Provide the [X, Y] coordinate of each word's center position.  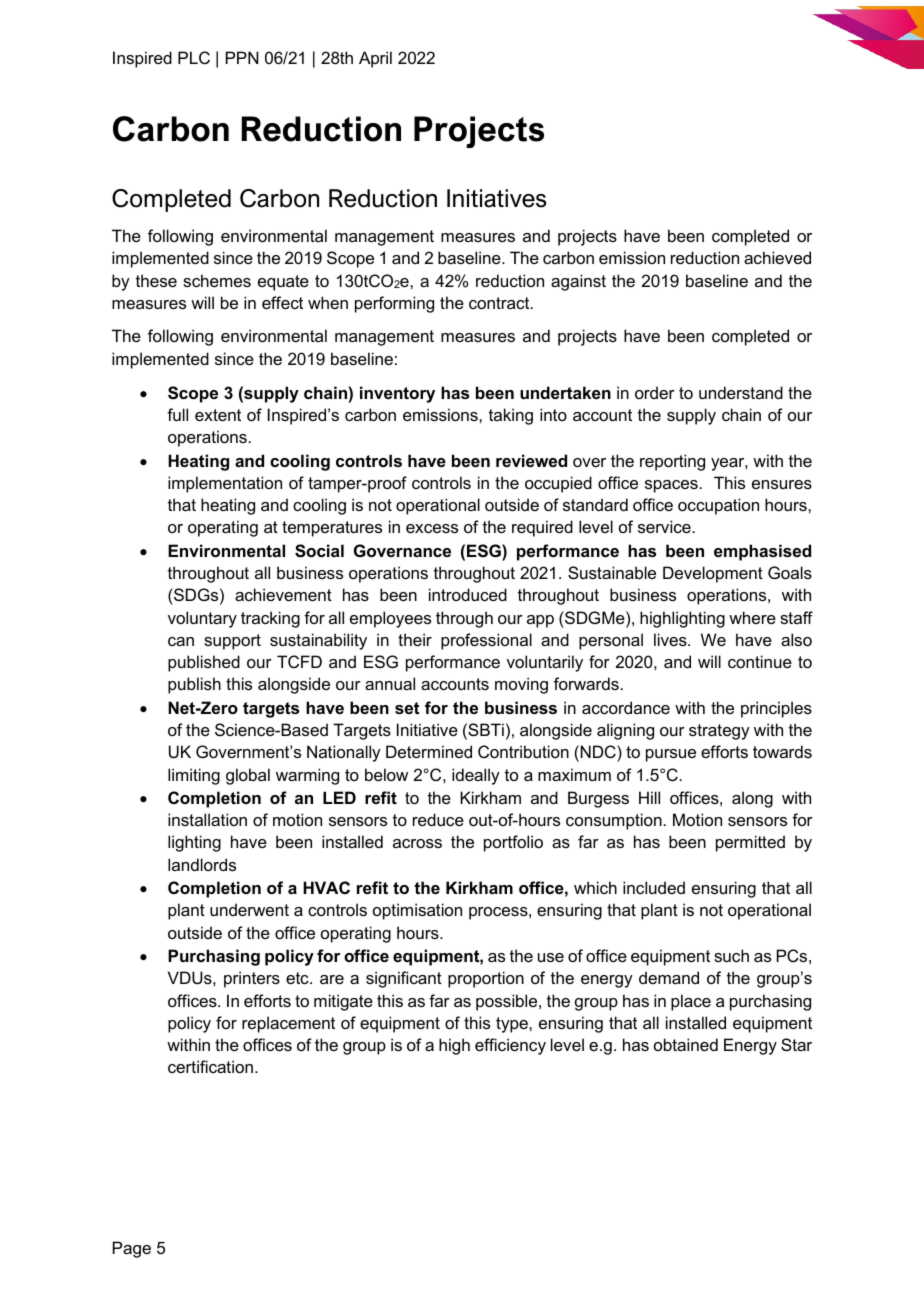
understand [741, 392]
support [232, 642]
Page [132, 1249]
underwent [249, 909]
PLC [194, 57]
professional [486, 641]
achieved [777, 257]
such [731, 955]
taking [511, 416]
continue [760, 661]
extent [218, 415]
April [375, 59]
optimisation [417, 911]
